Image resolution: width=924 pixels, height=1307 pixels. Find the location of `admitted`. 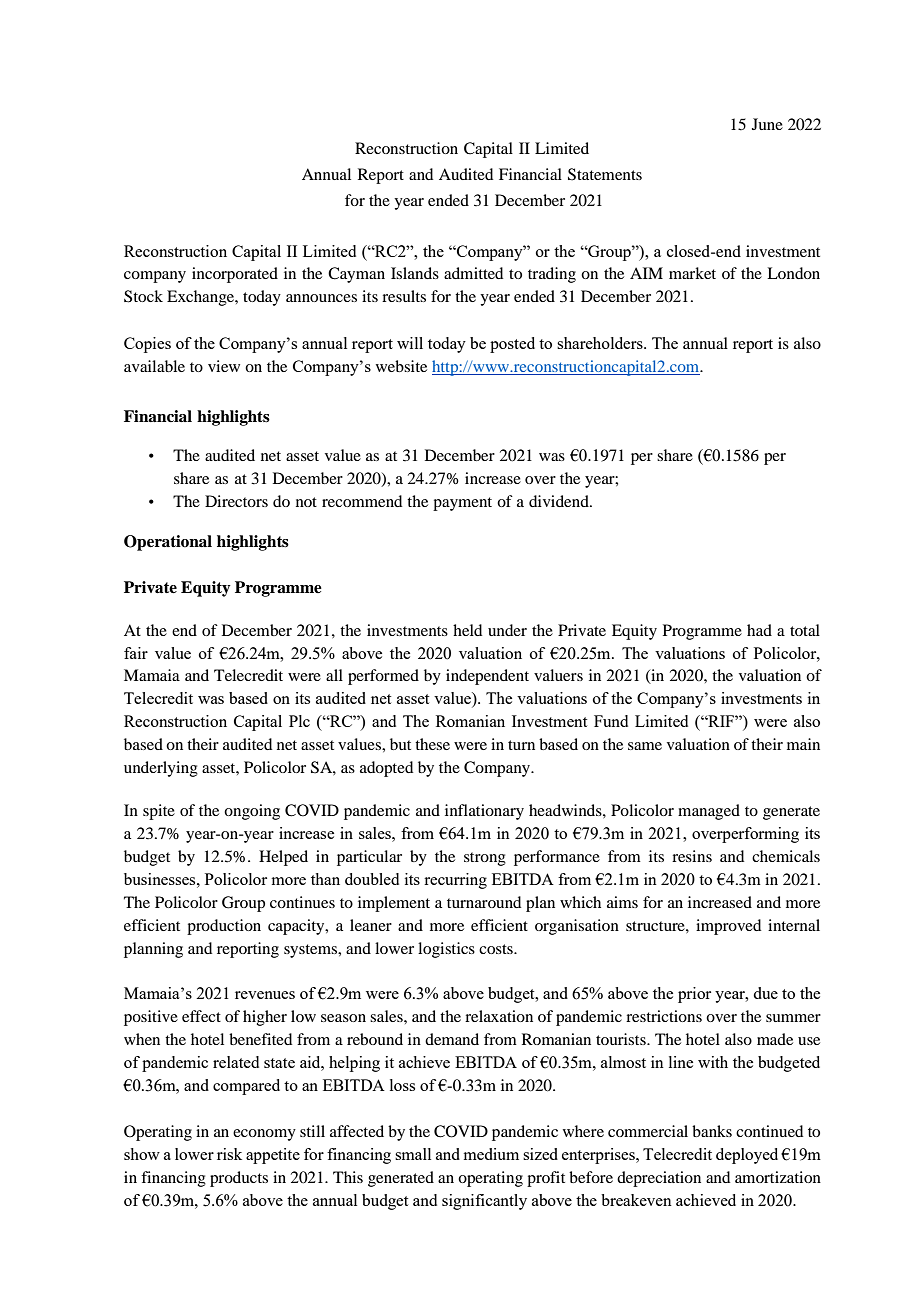

admitted is located at coordinates (473, 273).
